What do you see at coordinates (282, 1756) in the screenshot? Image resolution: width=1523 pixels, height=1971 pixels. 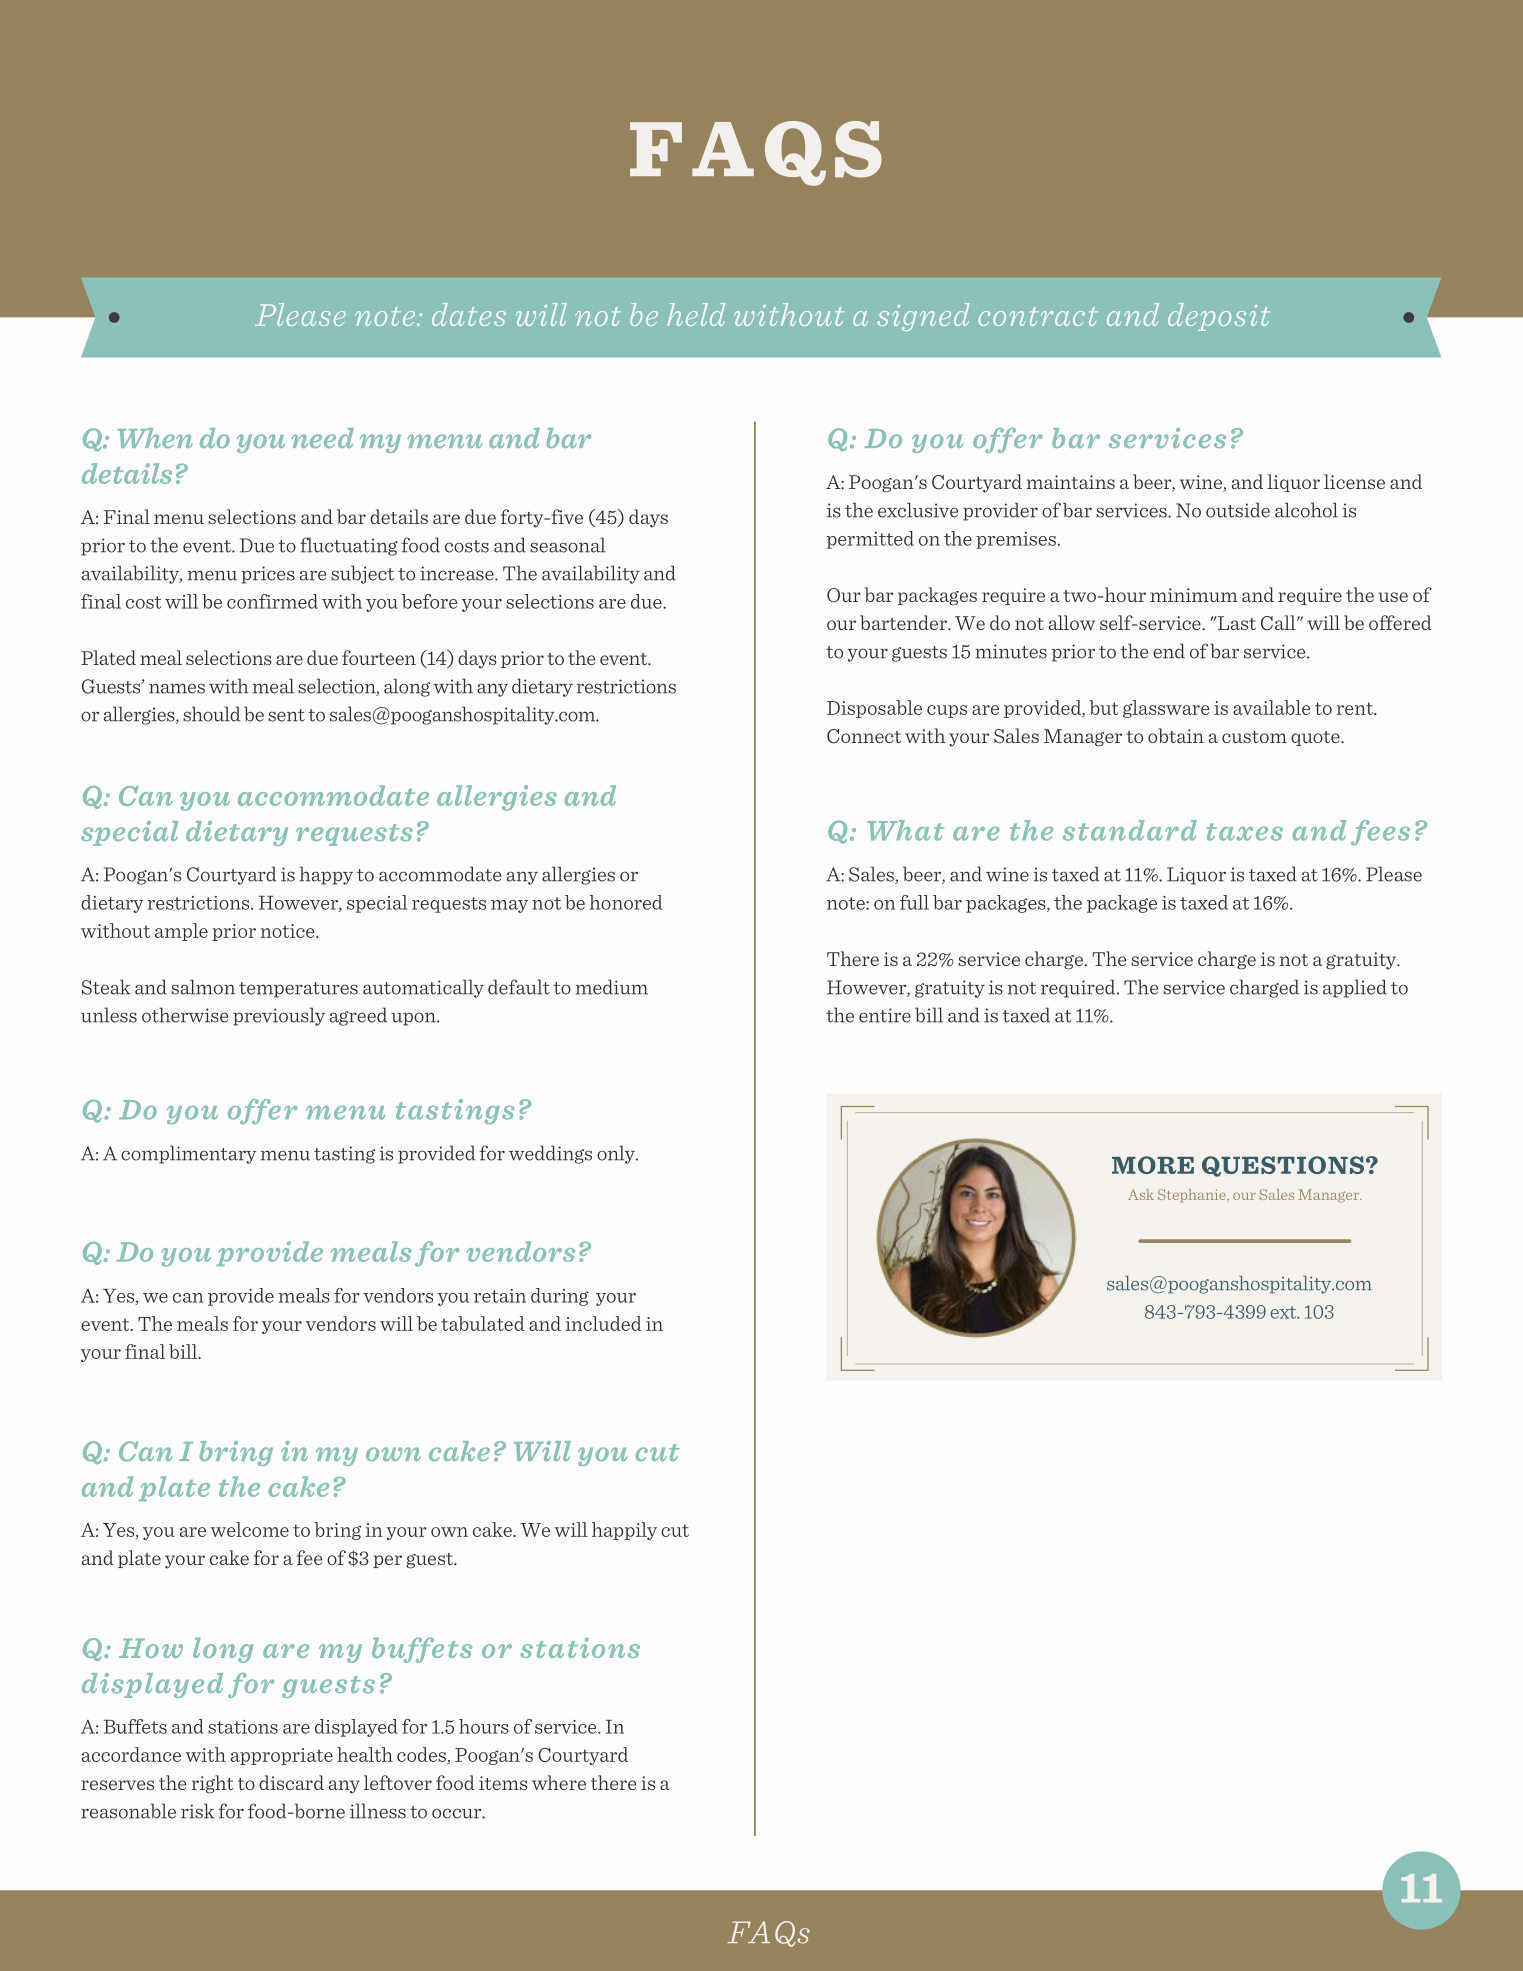 I see `appropriate` at bounding box center [282, 1756].
